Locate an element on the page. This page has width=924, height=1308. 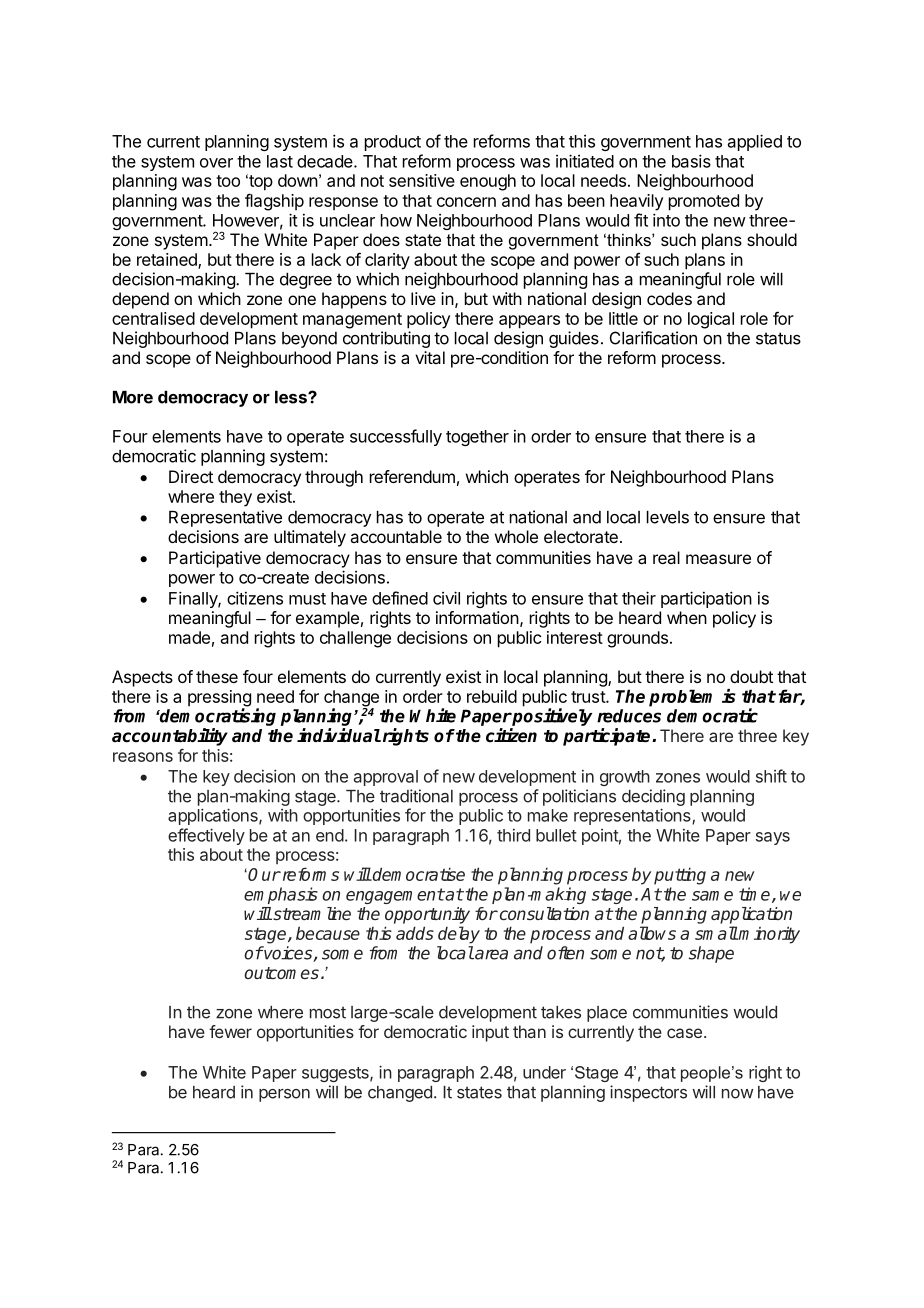
input is located at coordinates (490, 1033).
